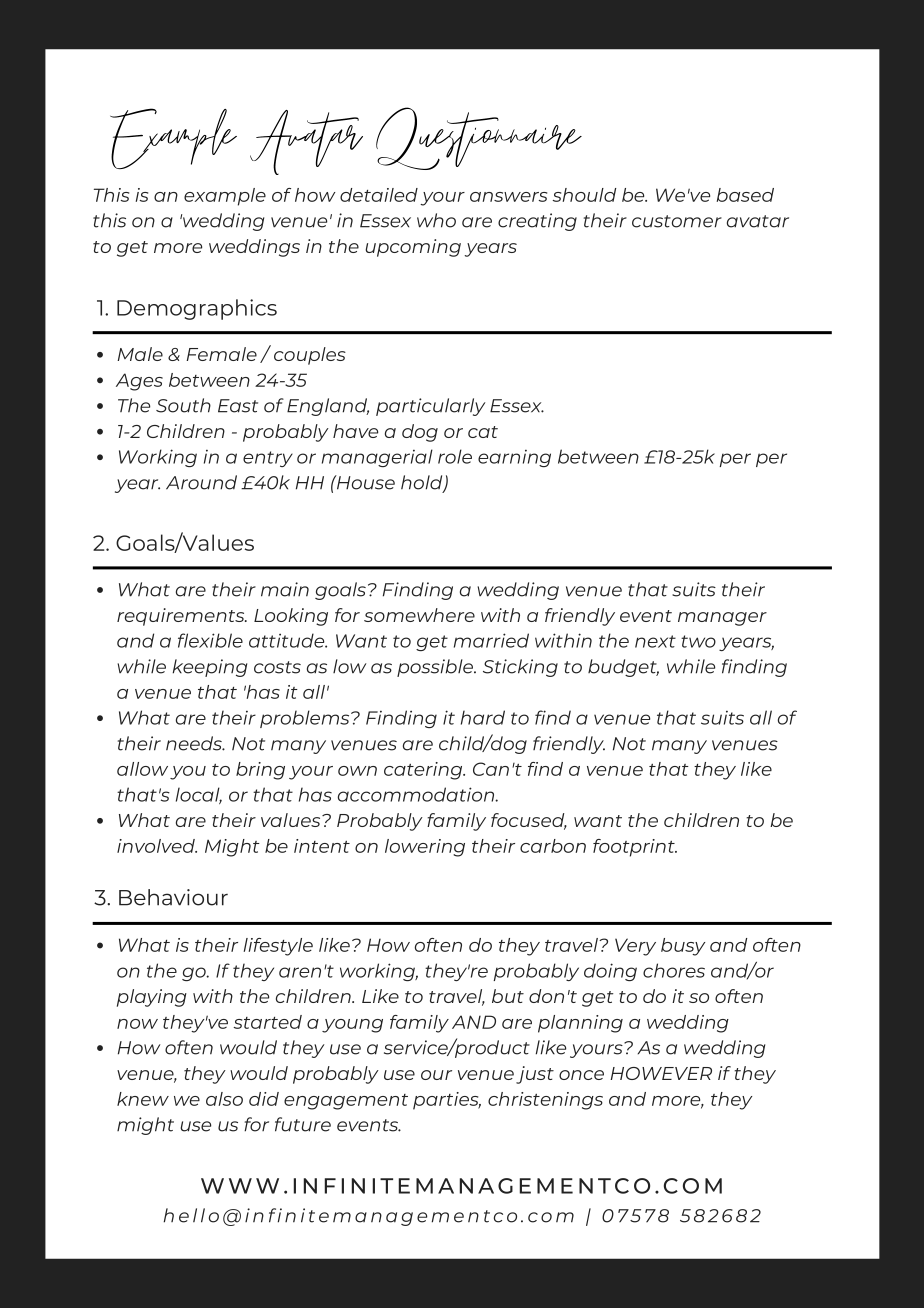  Describe the element at coordinates (183, 405) in the image. I see `South` at that location.
